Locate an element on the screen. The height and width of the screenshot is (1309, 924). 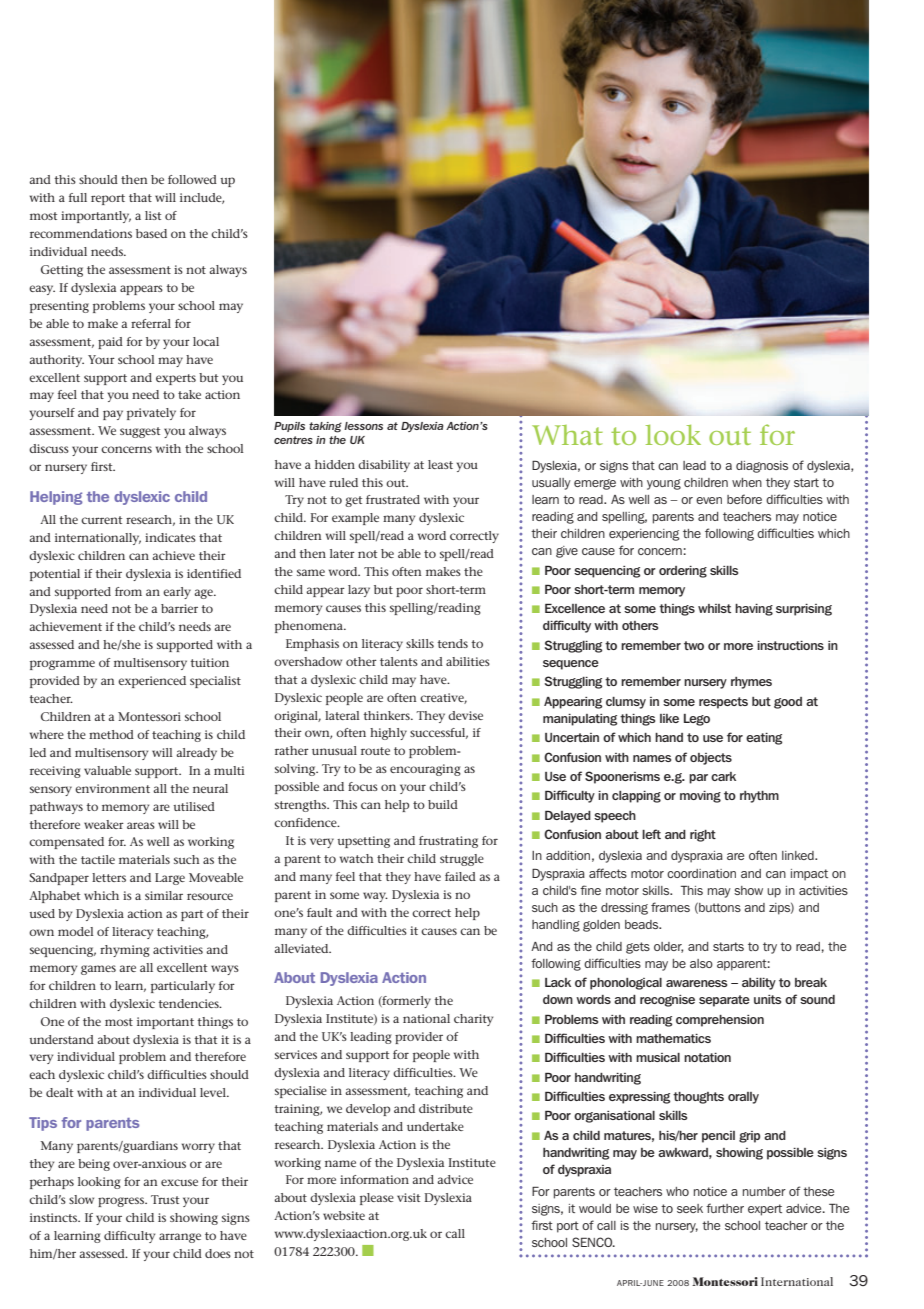
failed is located at coordinates (460, 876).
